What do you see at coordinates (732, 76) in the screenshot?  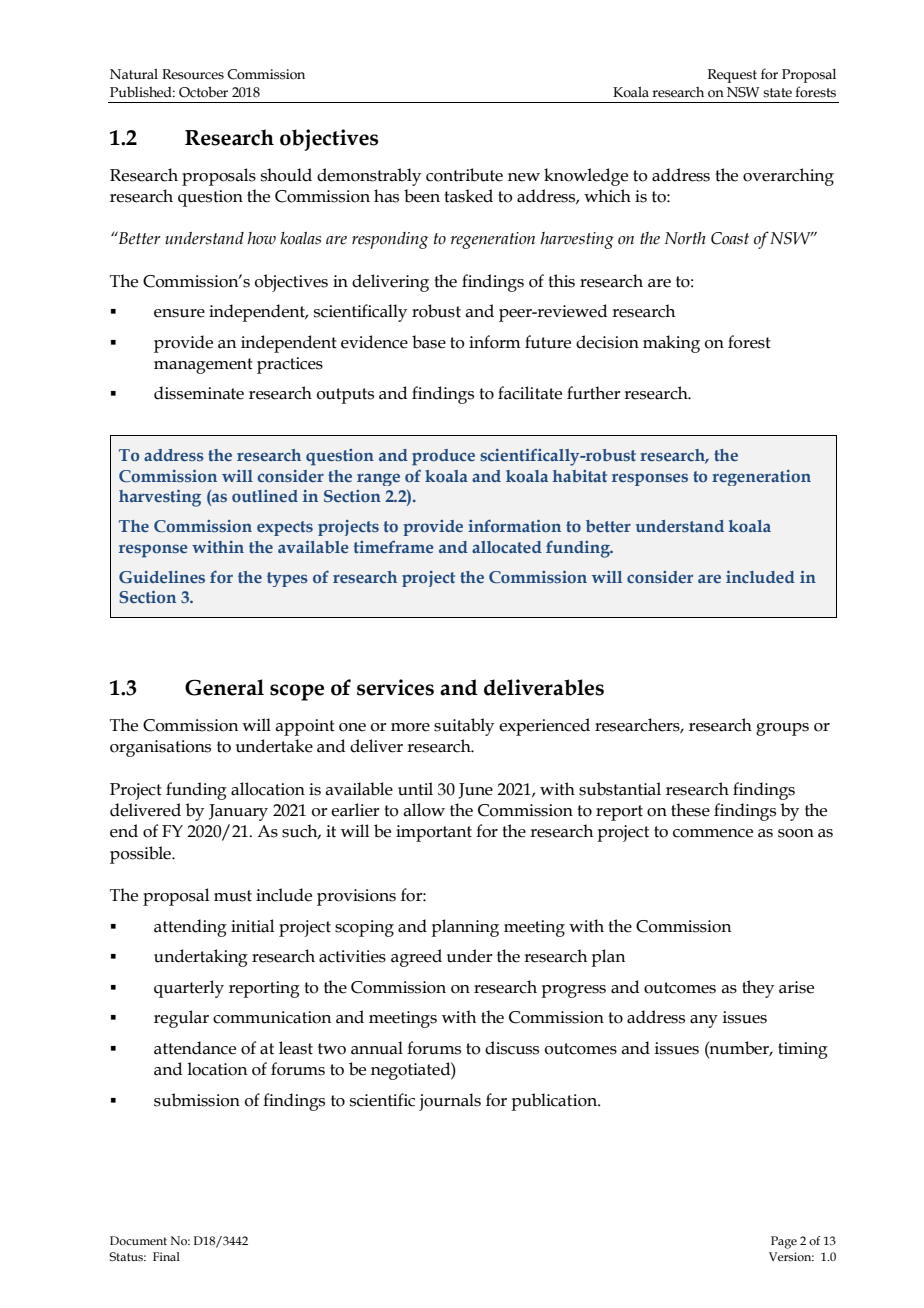 I see `Request` at bounding box center [732, 76].
